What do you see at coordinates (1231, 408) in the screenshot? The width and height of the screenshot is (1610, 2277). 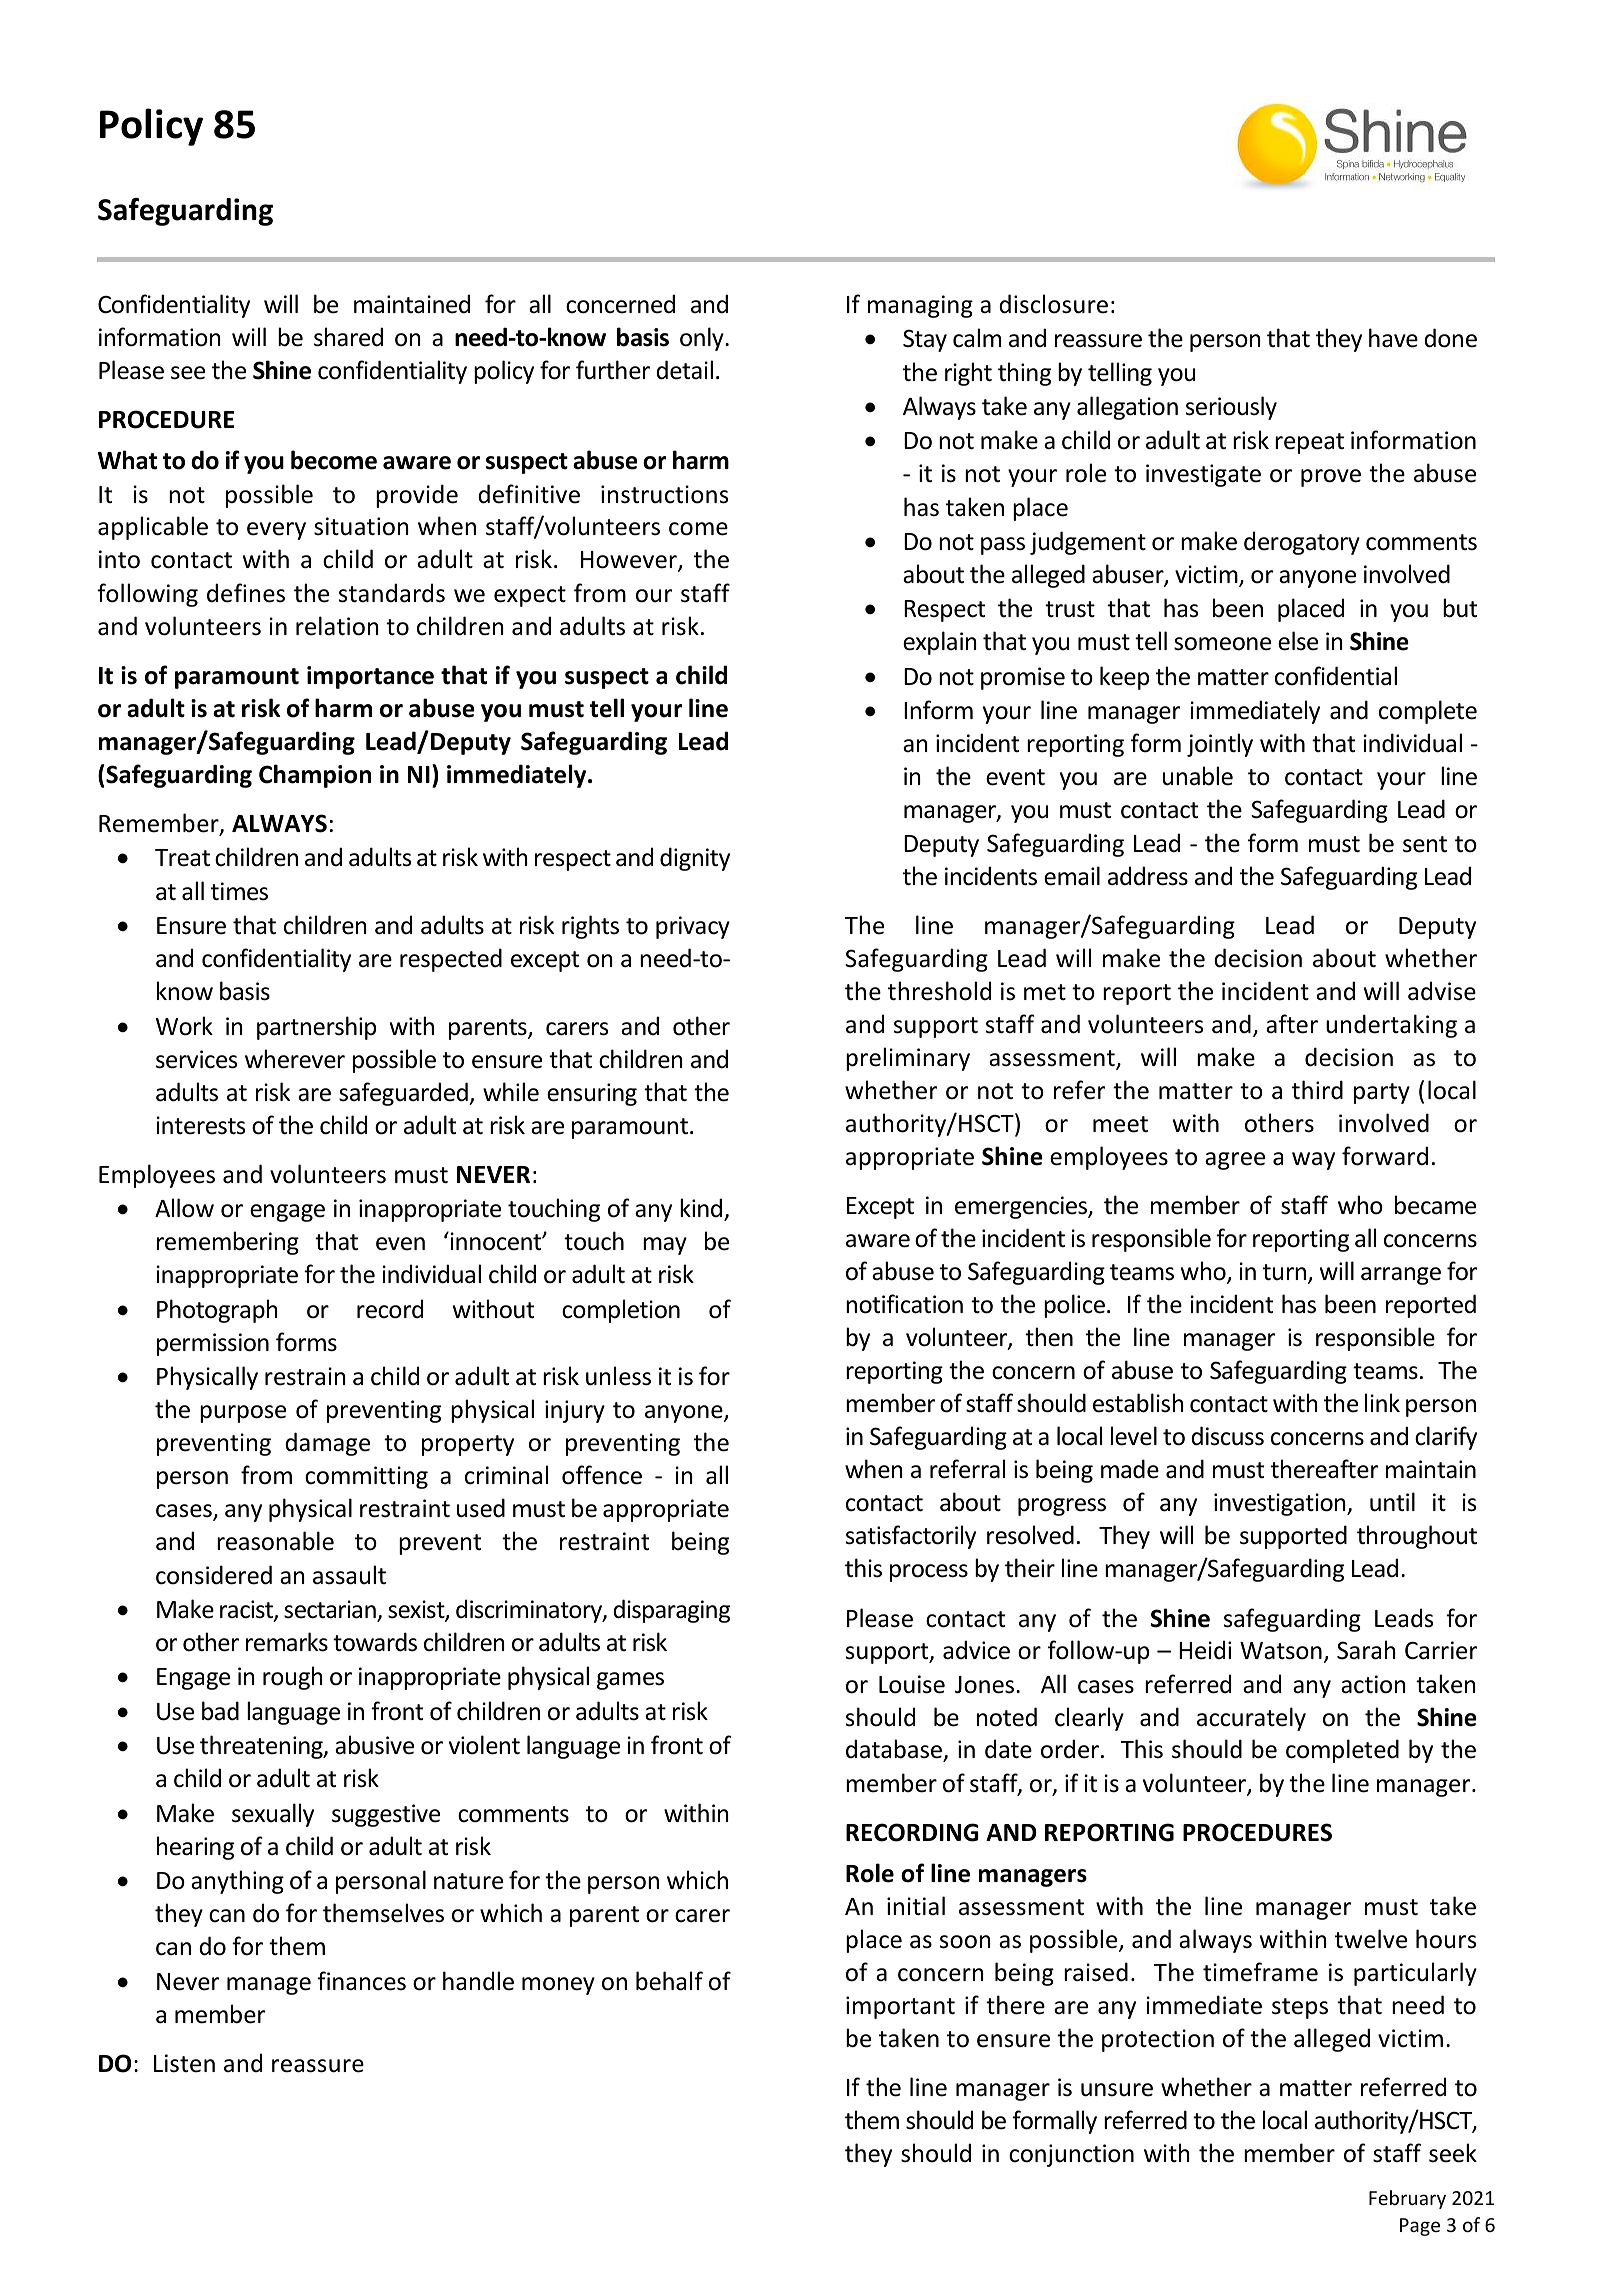 I see `seriously` at bounding box center [1231, 408].
